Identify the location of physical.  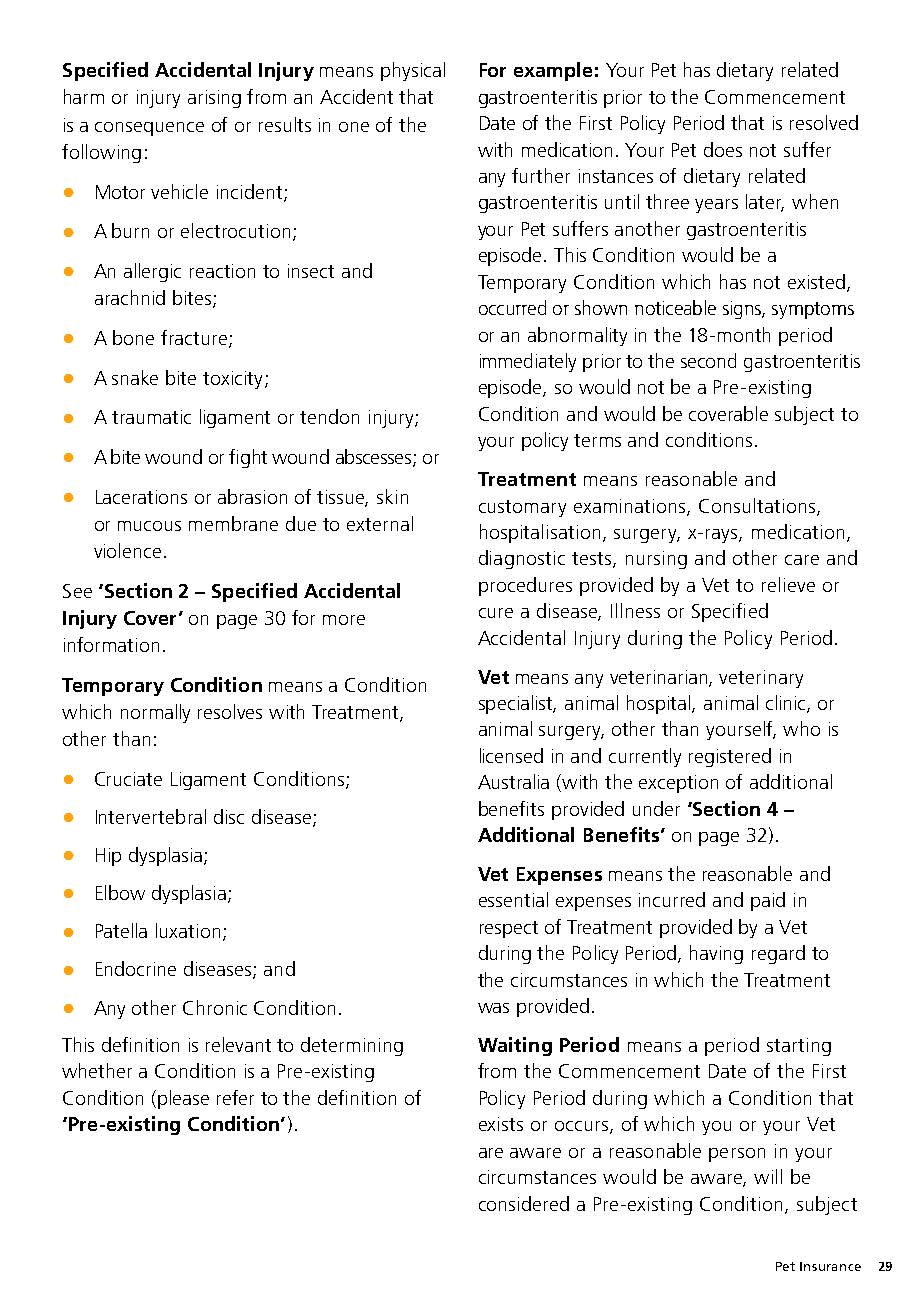
(413, 71).
